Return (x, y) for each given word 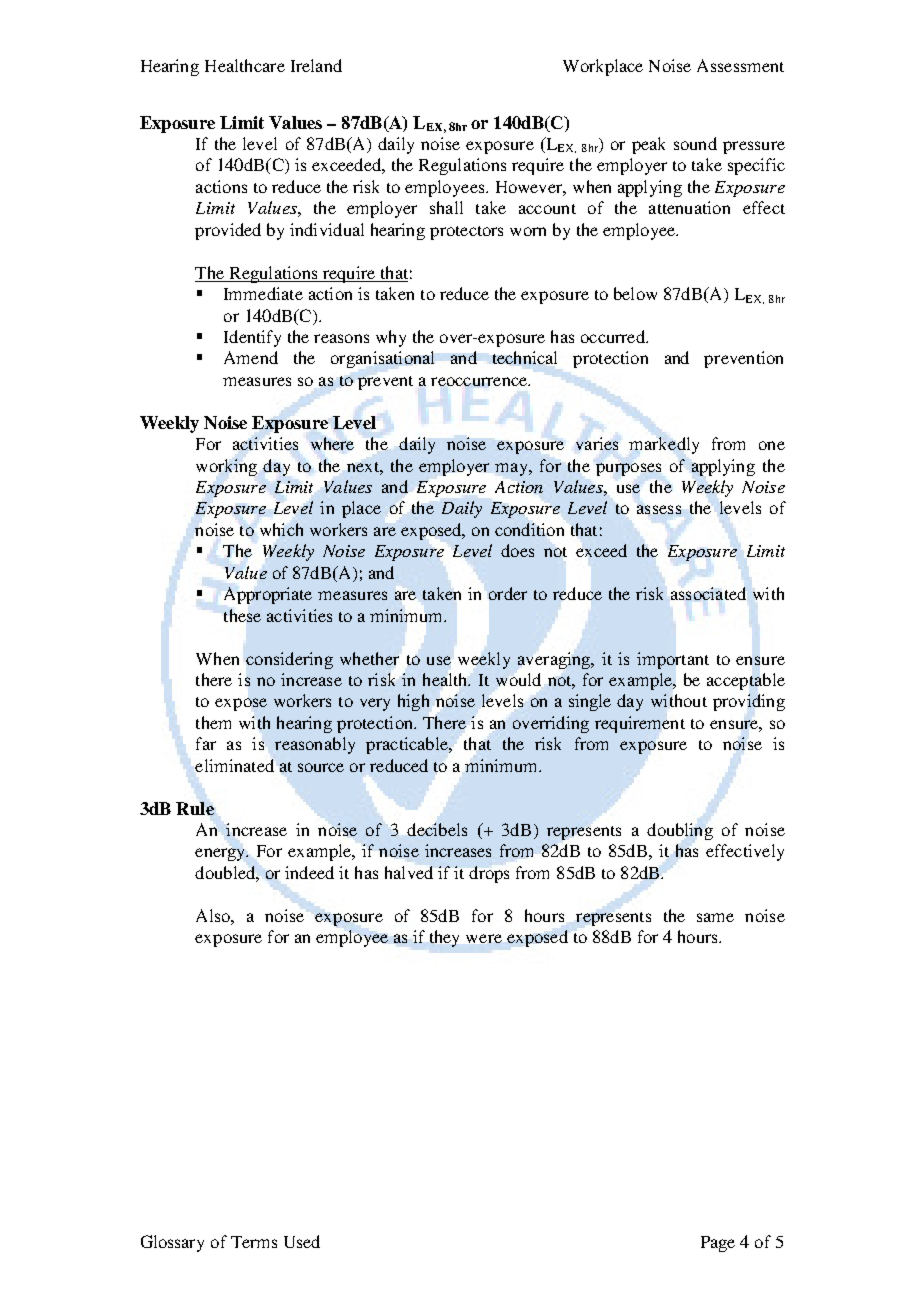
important (673, 660)
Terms (254, 1242)
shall (446, 207)
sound (695, 143)
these (242, 615)
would (518, 679)
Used (302, 1241)
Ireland (316, 65)
